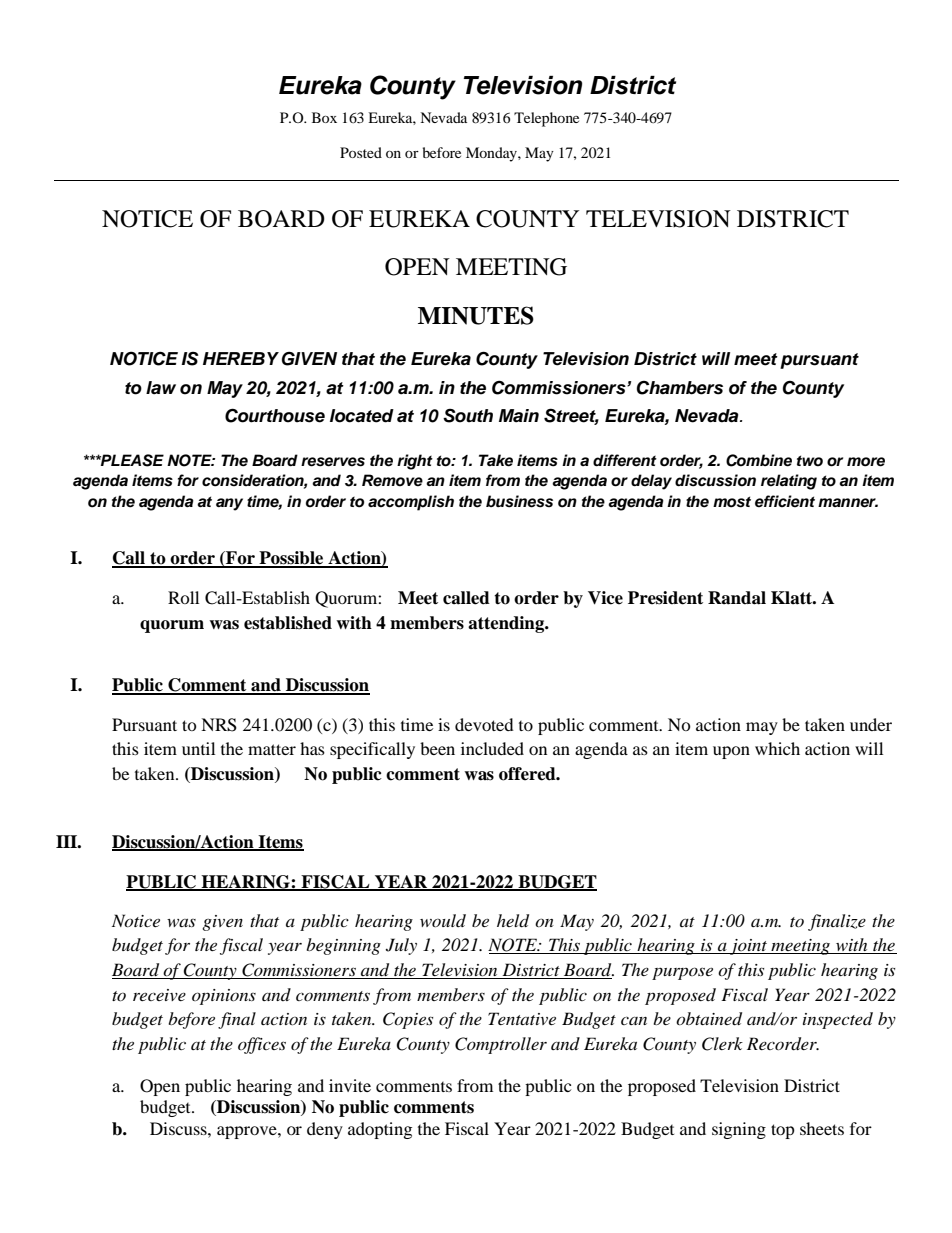 Image resolution: width=952 pixels, height=1233 pixels. I want to click on offices, so click(262, 1045).
